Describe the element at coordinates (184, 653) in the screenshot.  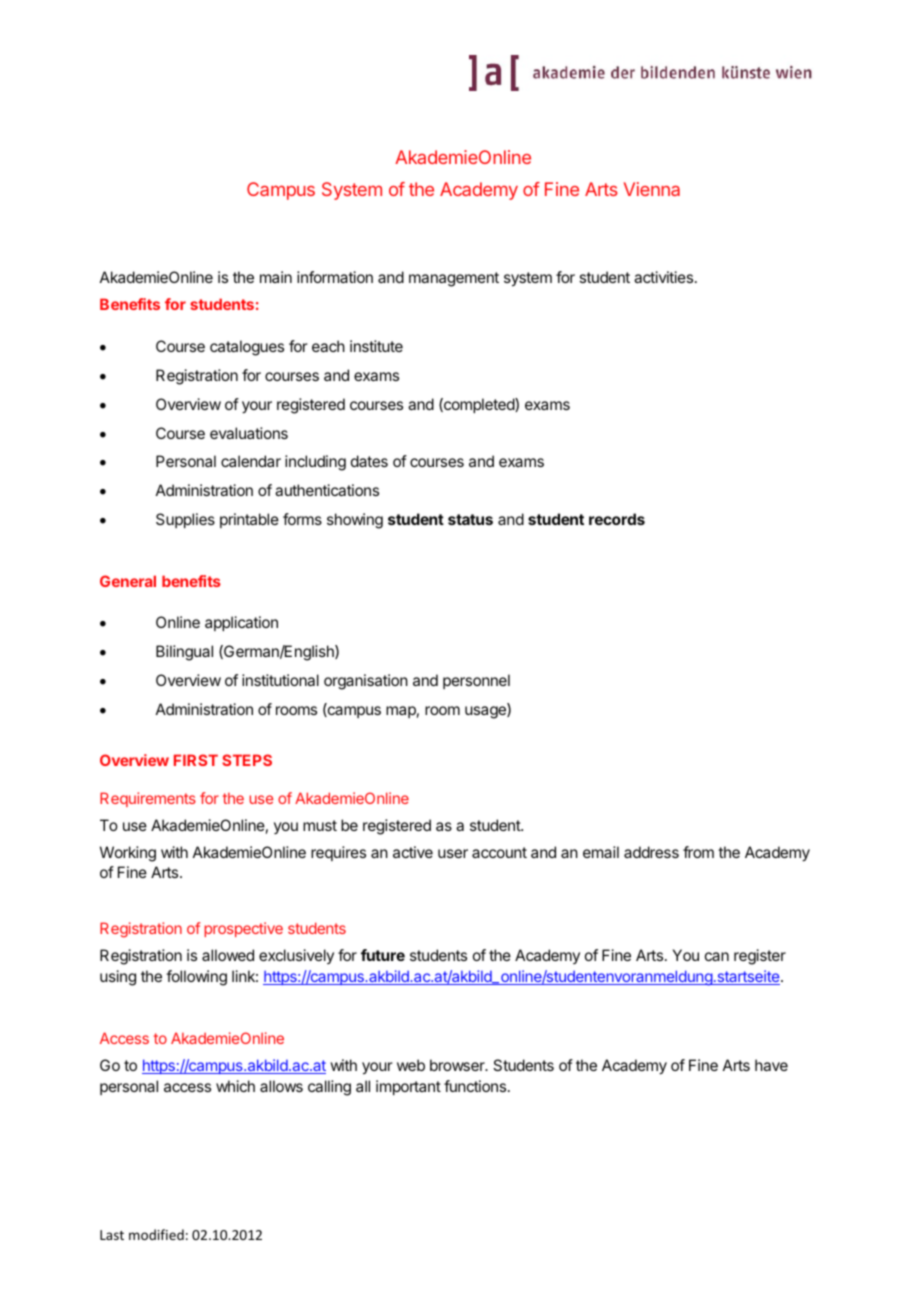
I see `Bilingual` at that location.
